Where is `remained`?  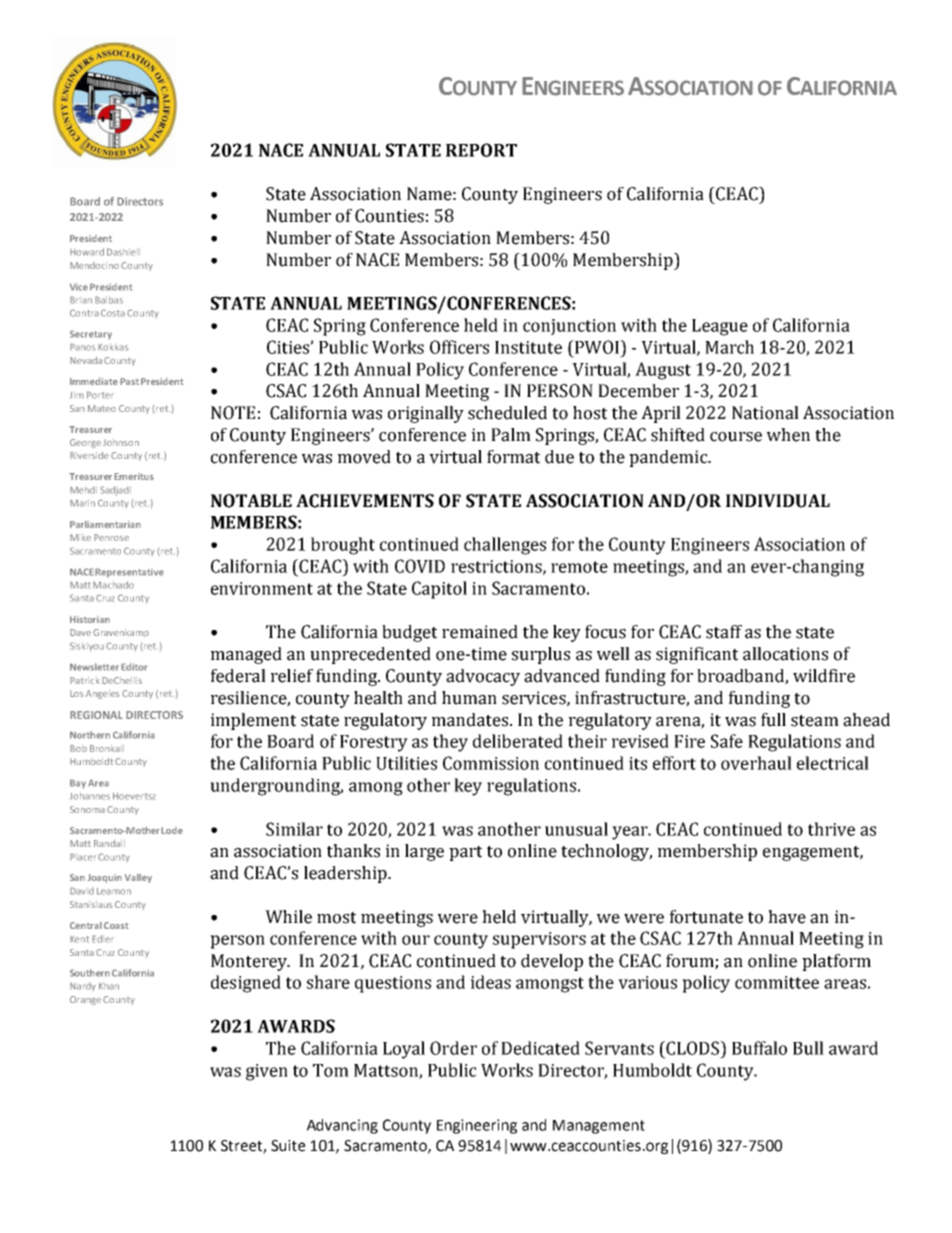 remained is located at coordinates (480, 632).
